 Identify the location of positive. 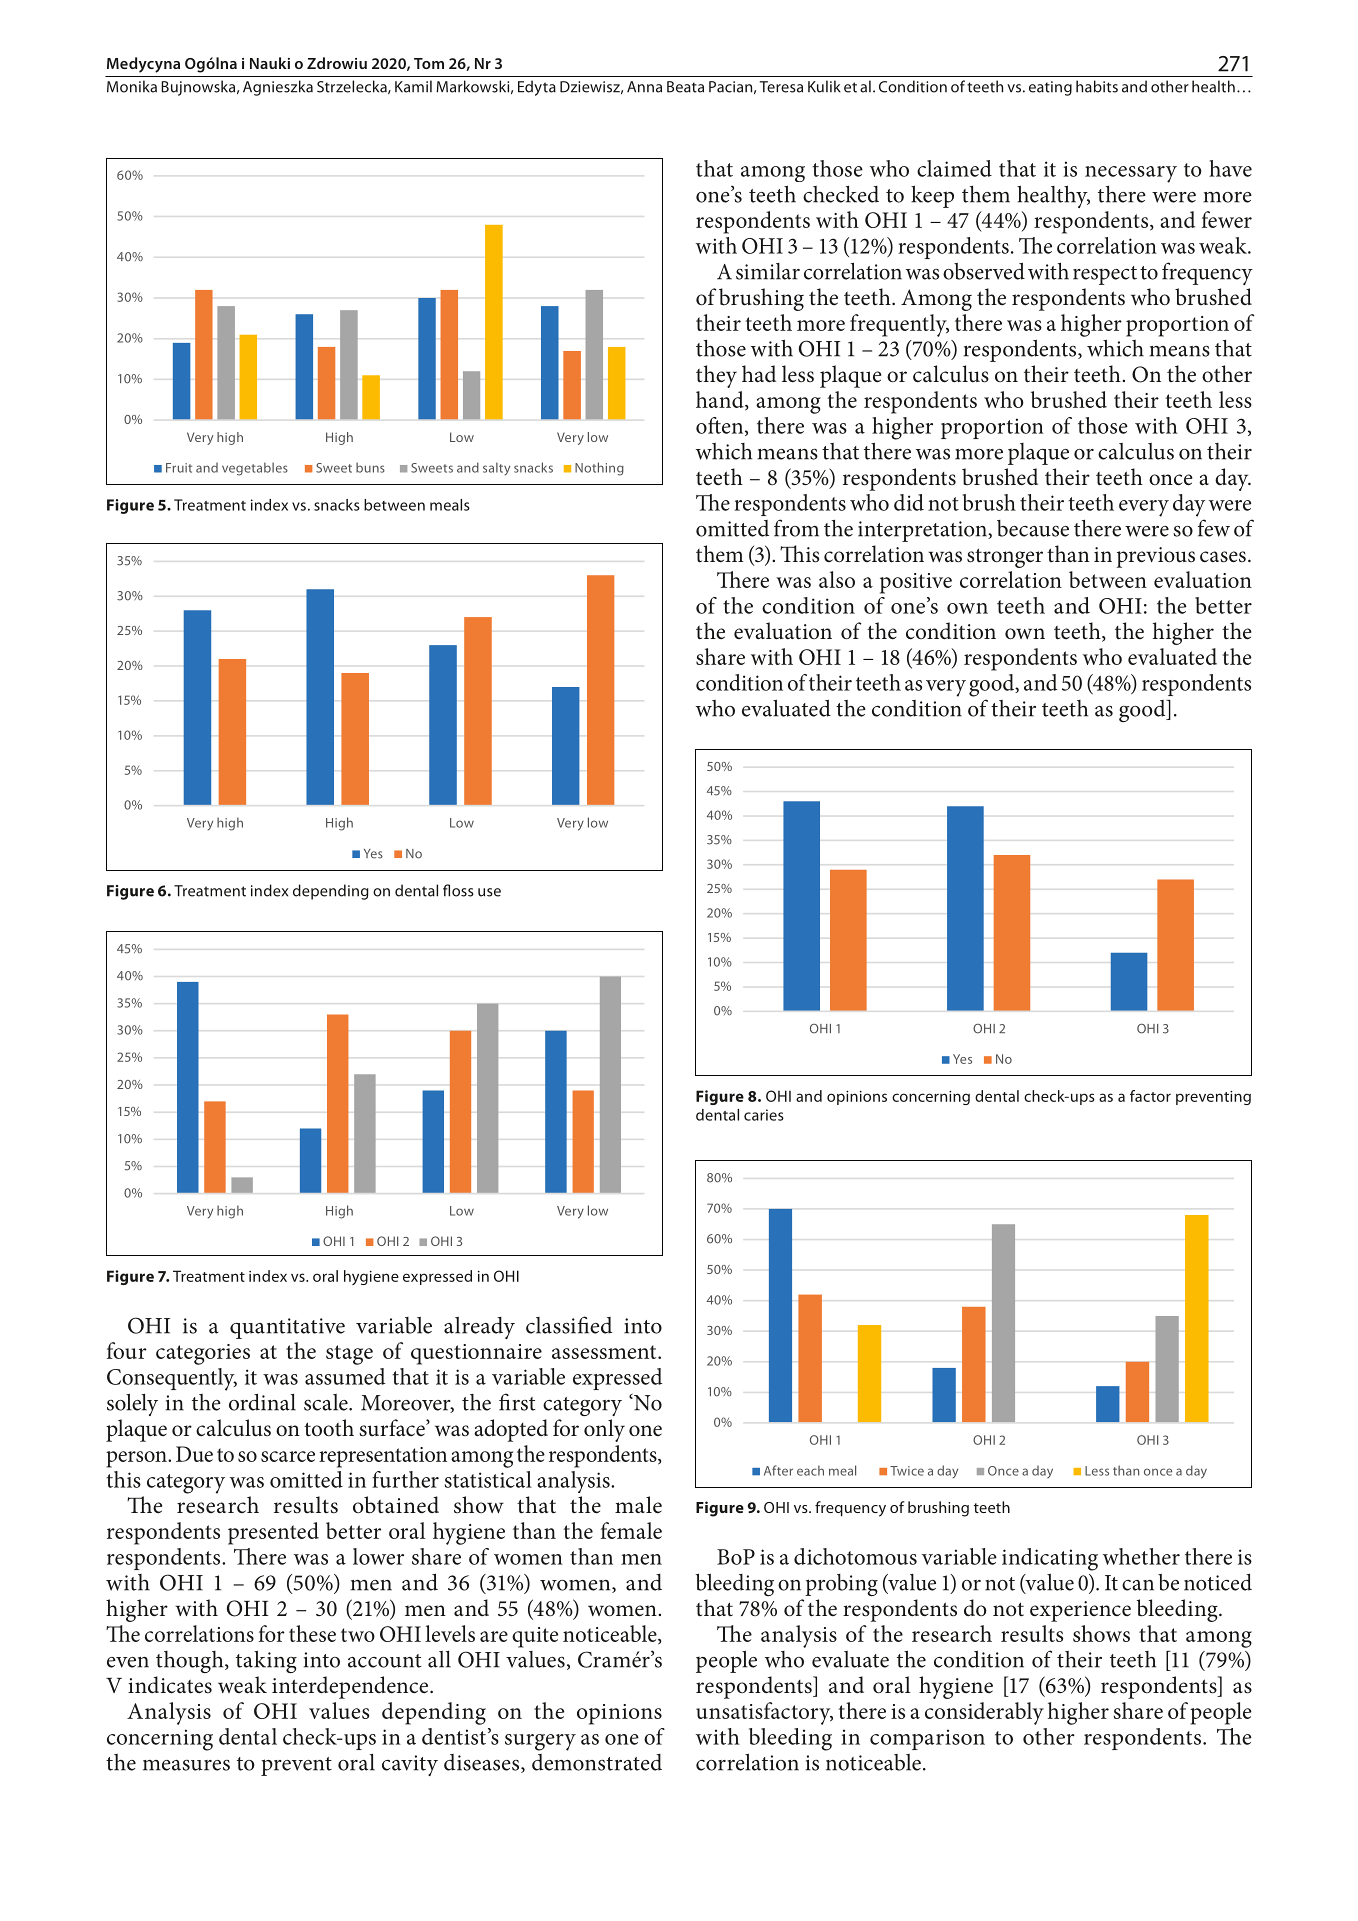
(916, 583).
